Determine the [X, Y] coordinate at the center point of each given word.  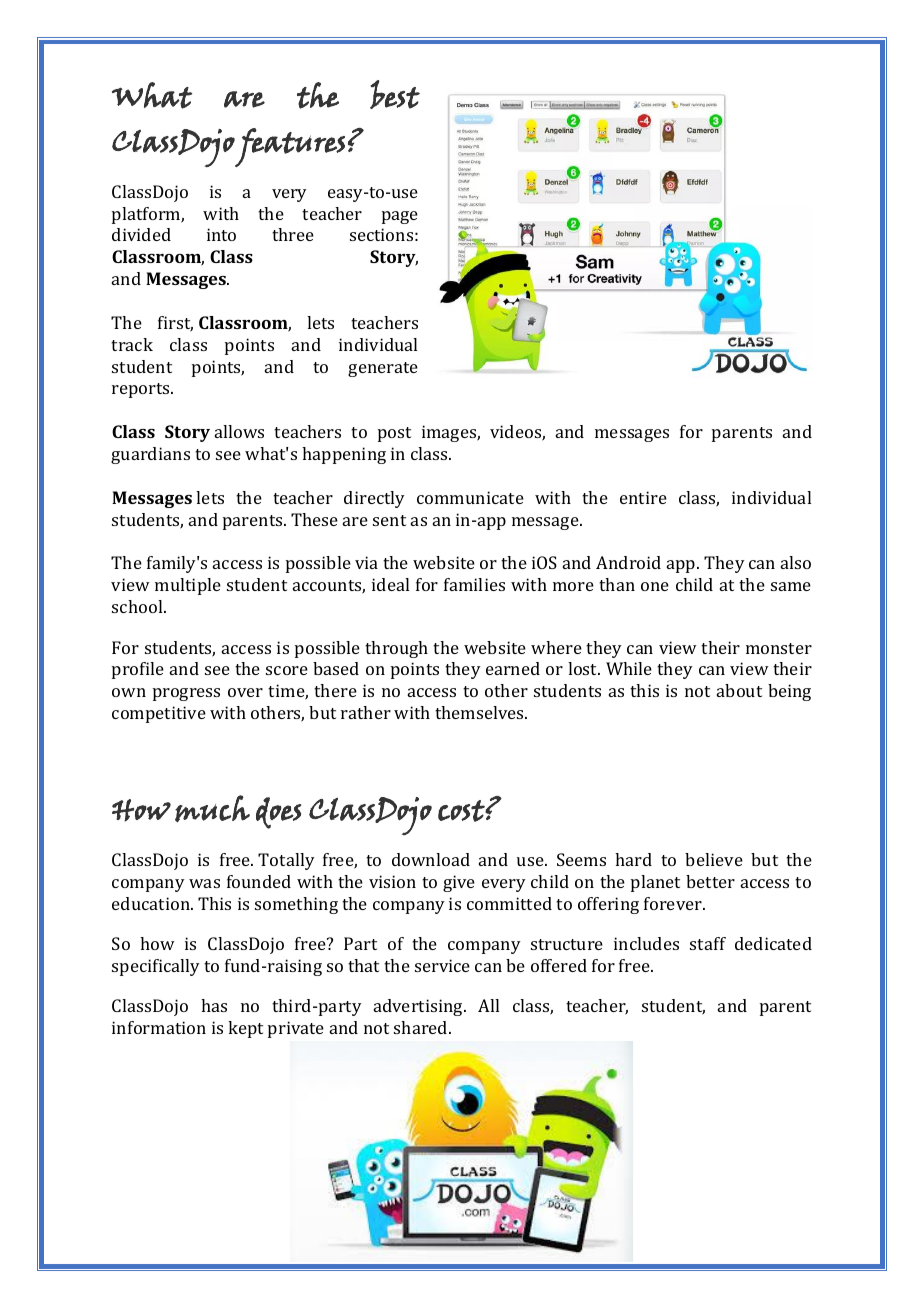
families [474, 584]
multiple [188, 586]
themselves [480, 712]
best [395, 94]
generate [383, 369]
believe [714, 859]
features [289, 147]
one [655, 586]
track [132, 344]
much [212, 808]
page [400, 217]
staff [708, 943]
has [214, 1005]
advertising [419, 1007]
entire [643, 497]
